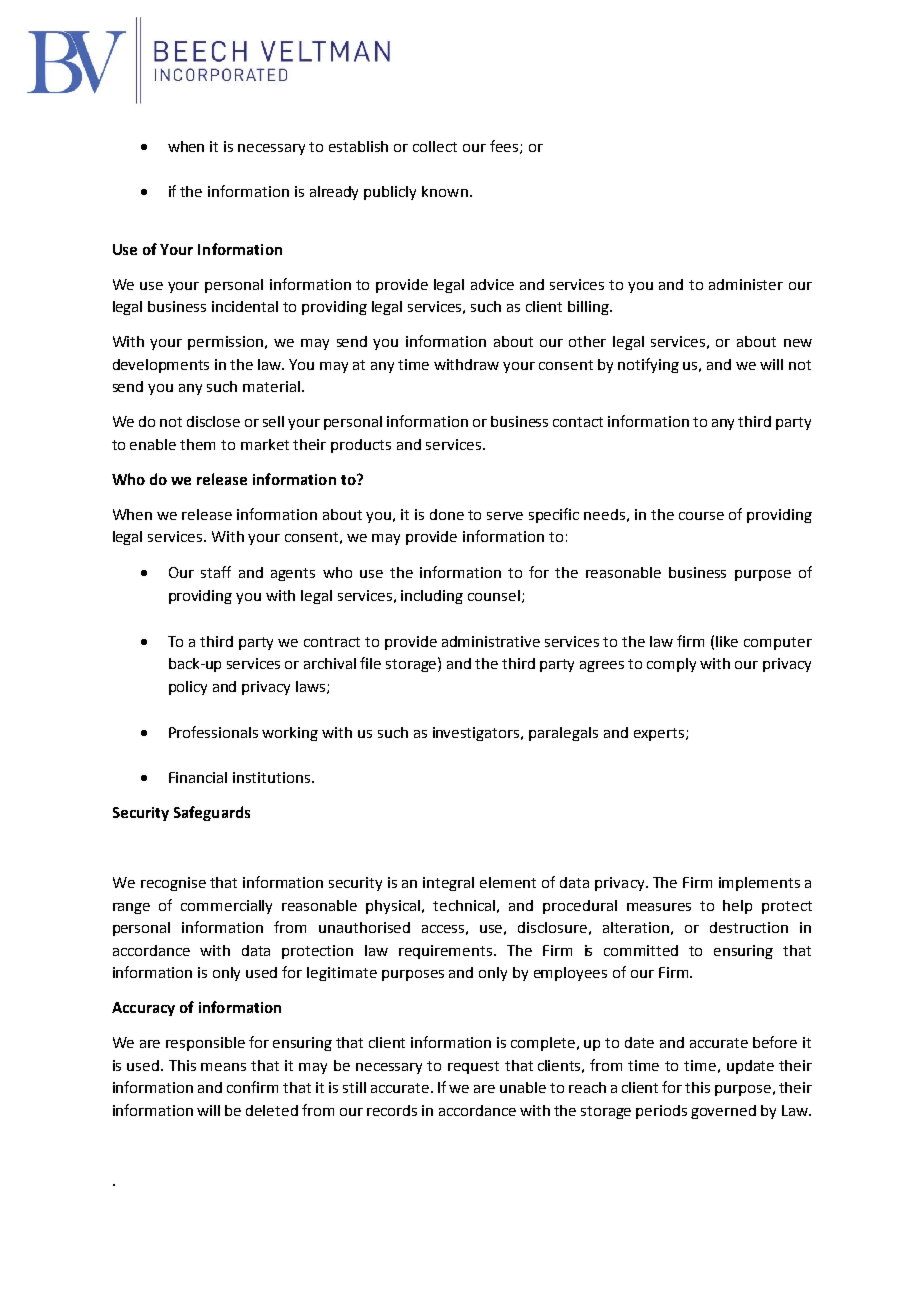 The image size is (924, 1308). What do you see at coordinates (213, 421) in the document?
I see `disclose` at bounding box center [213, 421].
